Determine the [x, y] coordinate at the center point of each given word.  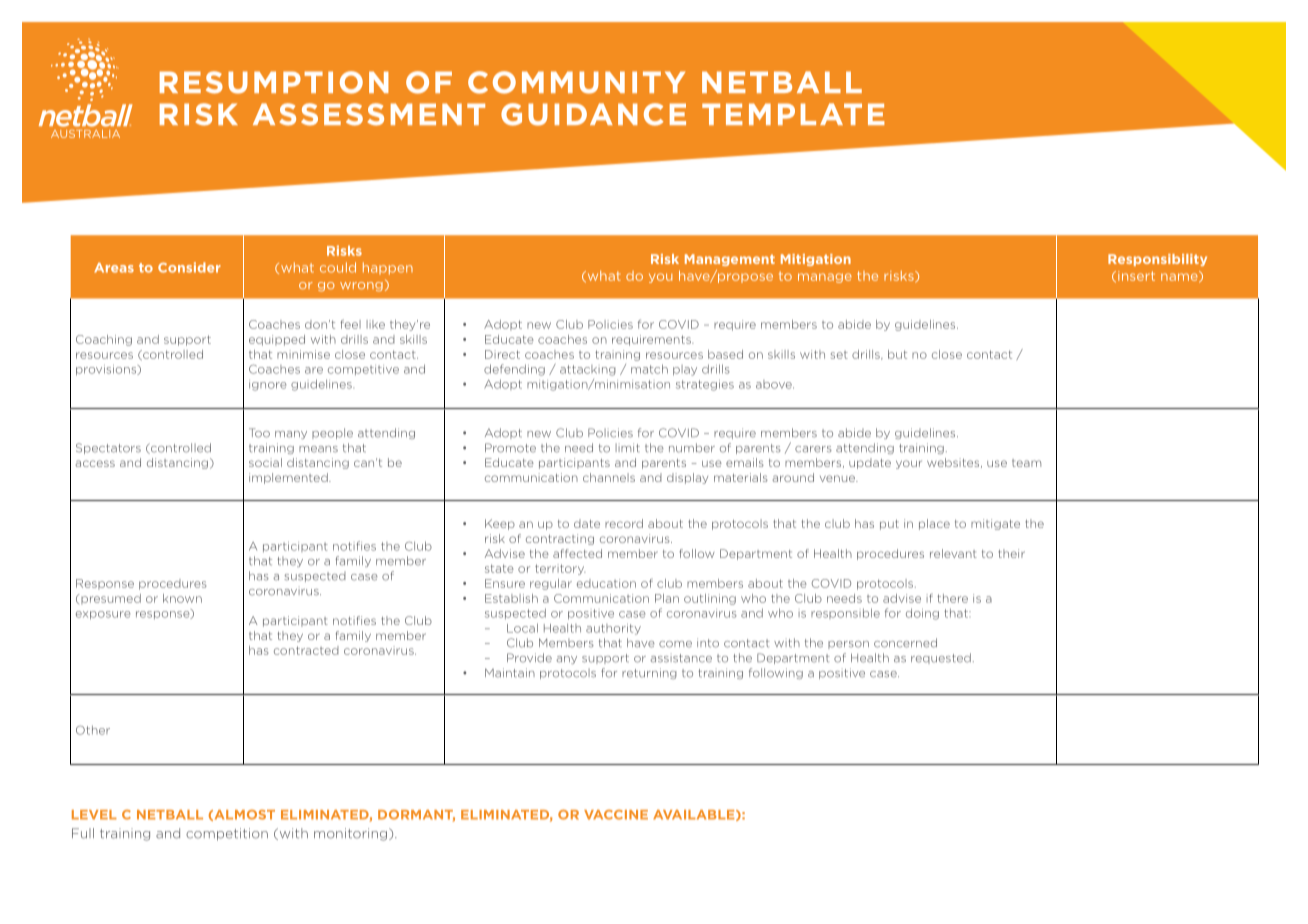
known [182, 598]
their [1011, 553]
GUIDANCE [593, 114]
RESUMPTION [274, 82]
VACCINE [616, 815]
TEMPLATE [793, 114]
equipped [277, 340]
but [897, 354]
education [606, 583]
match [649, 369]
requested [941, 658]
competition [227, 834]
